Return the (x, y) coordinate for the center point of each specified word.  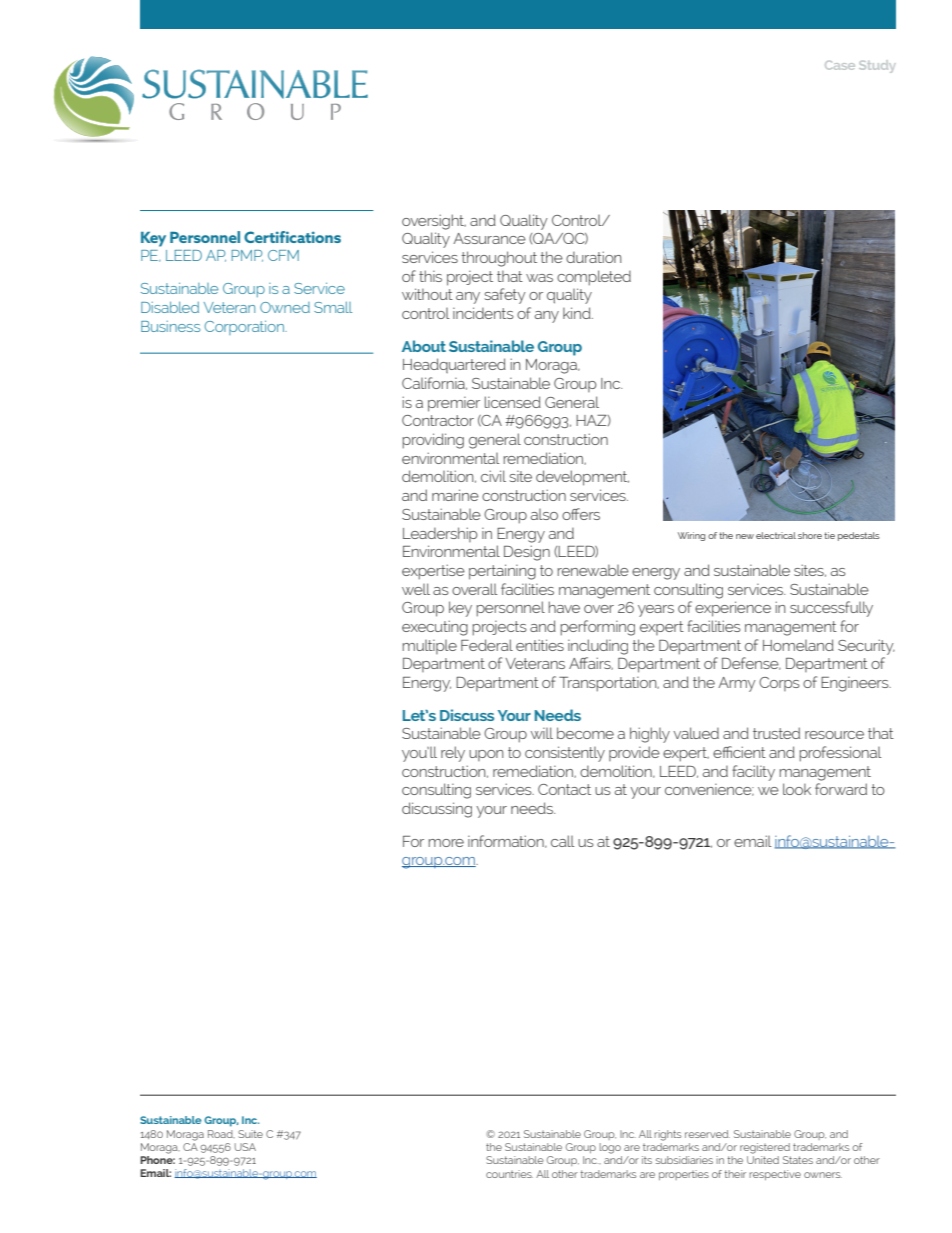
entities (540, 645)
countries (509, 1174)
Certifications (292, 237)
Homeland (798, 645)
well (416, 589)
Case (840, 65)
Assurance (489, 238)
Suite (250, 1134)
